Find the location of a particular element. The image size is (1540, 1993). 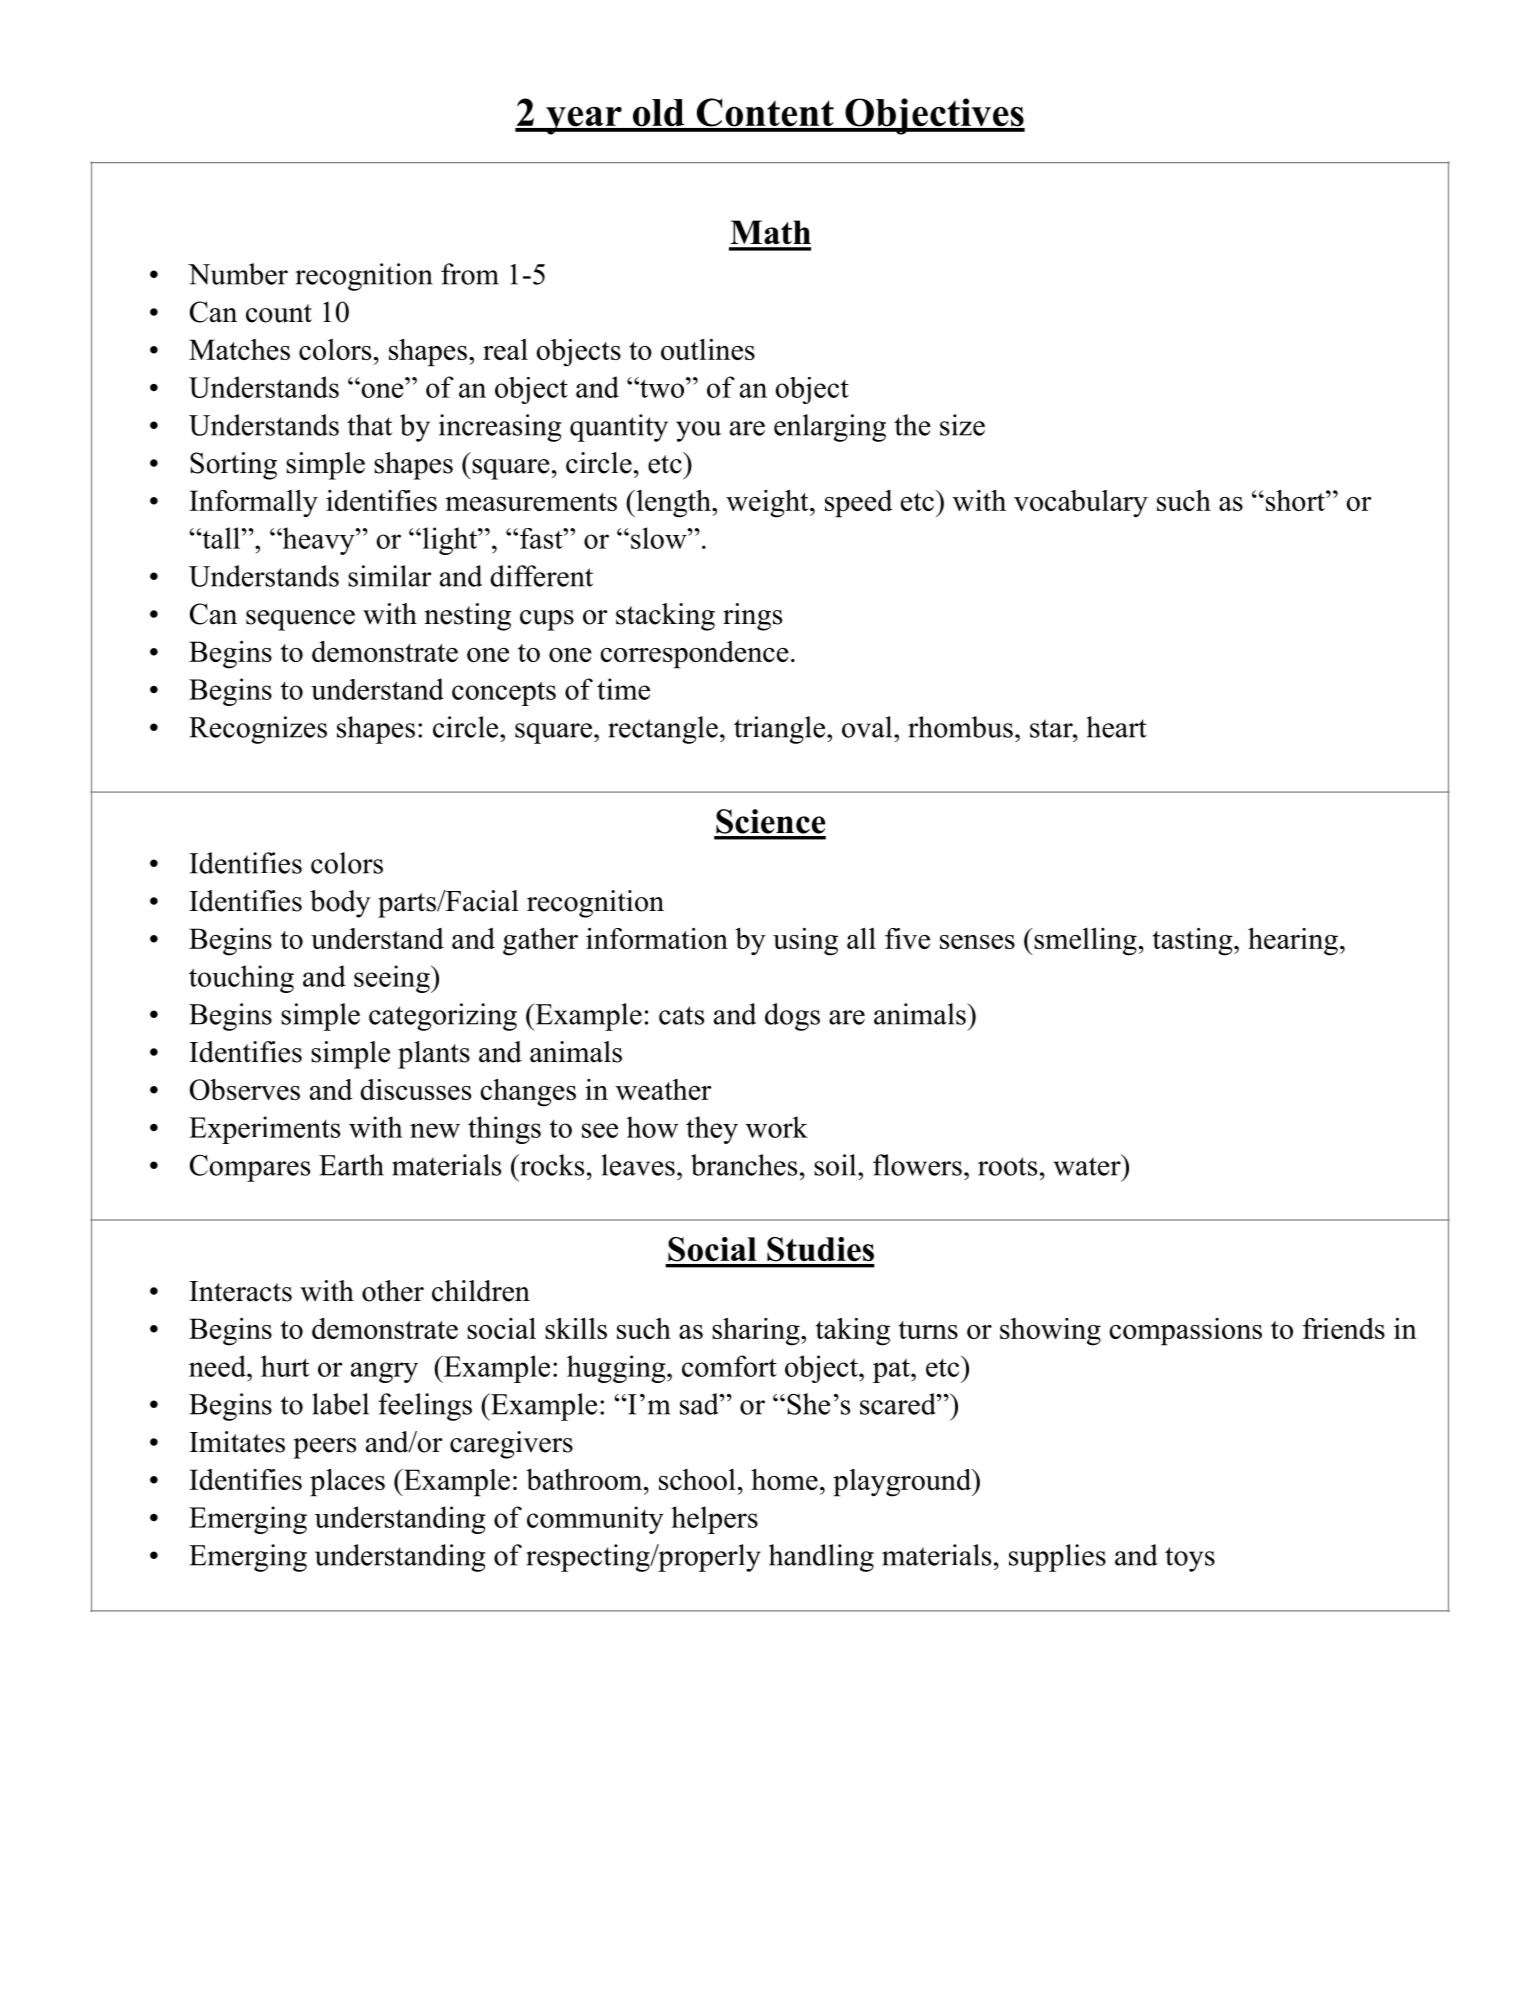

size is located at coordinates (962, 425).
